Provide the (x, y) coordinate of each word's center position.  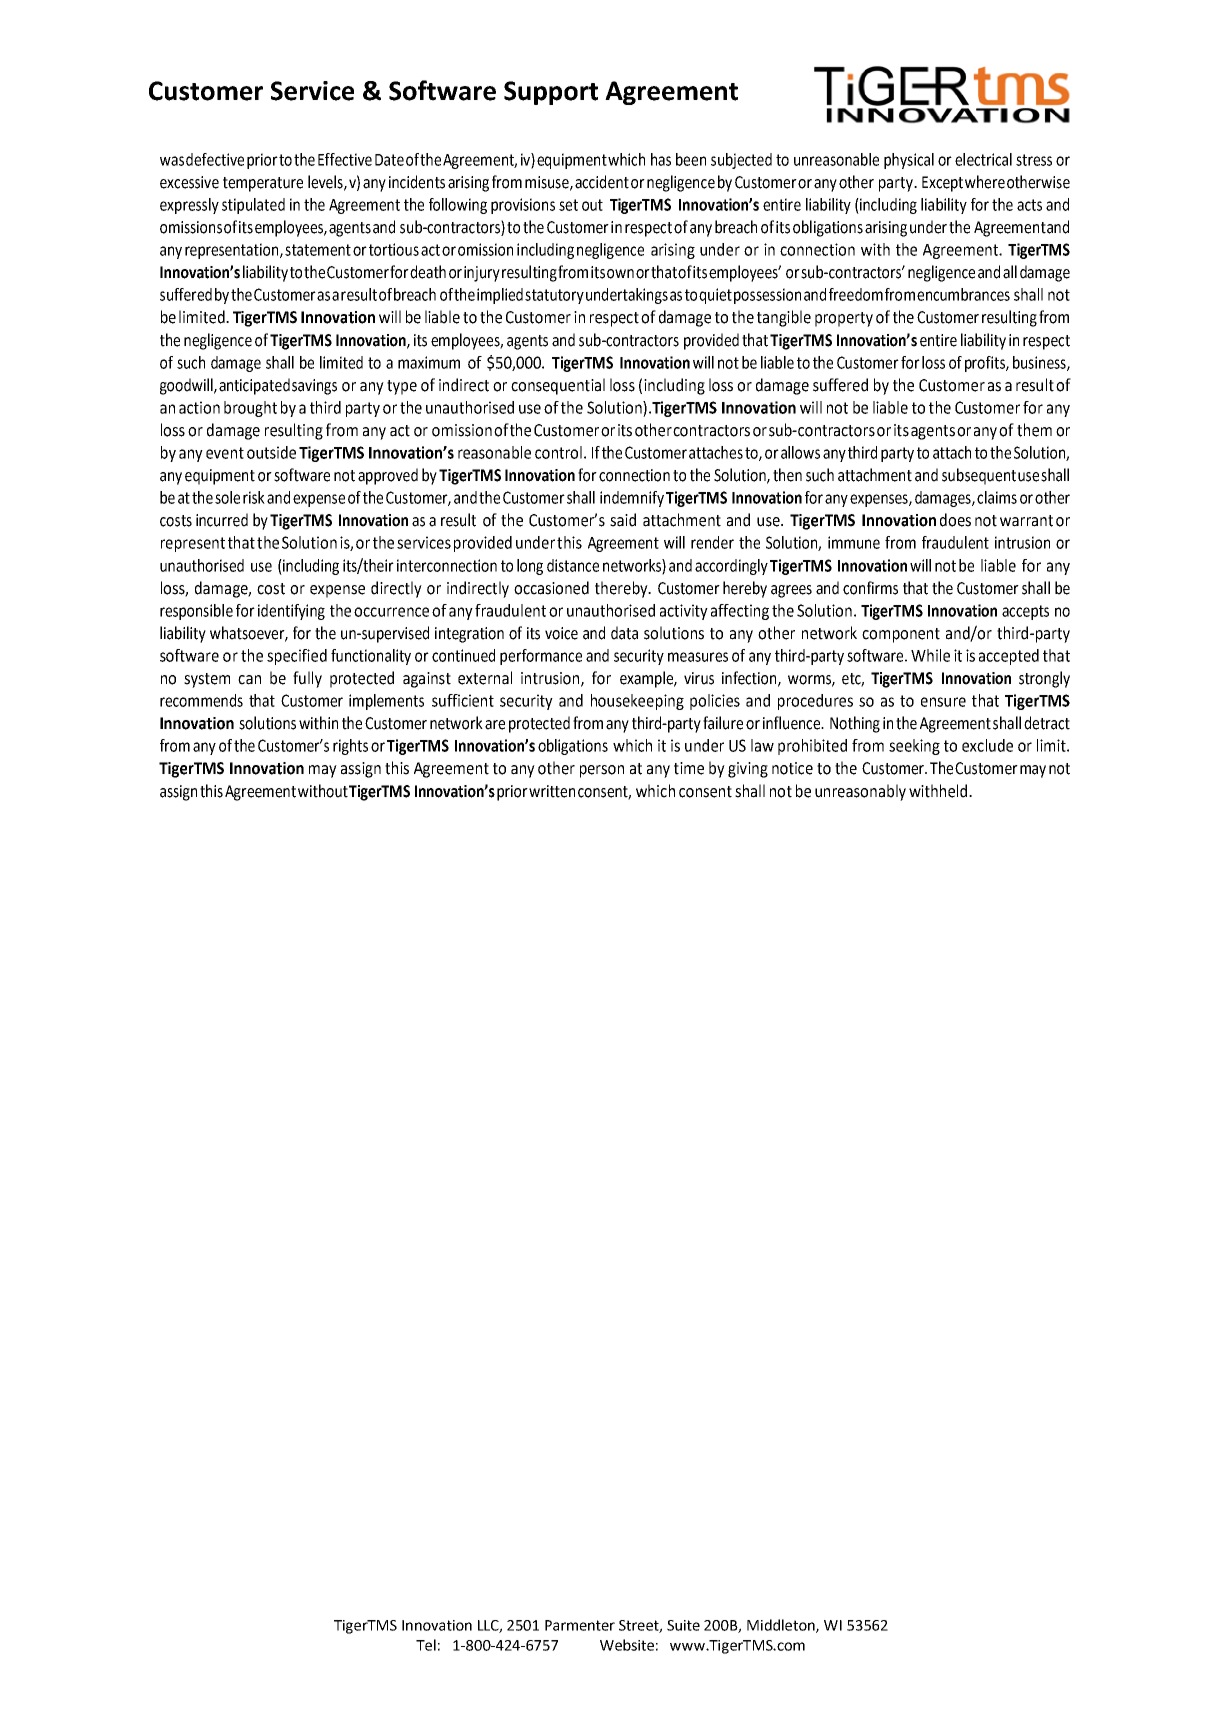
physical (909, 161)
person (602, 771)
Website (627, 1645)
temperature (263, 184)
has (661, 159)
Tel (426, 1645)
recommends (201, 700)
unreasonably (860, 792)
